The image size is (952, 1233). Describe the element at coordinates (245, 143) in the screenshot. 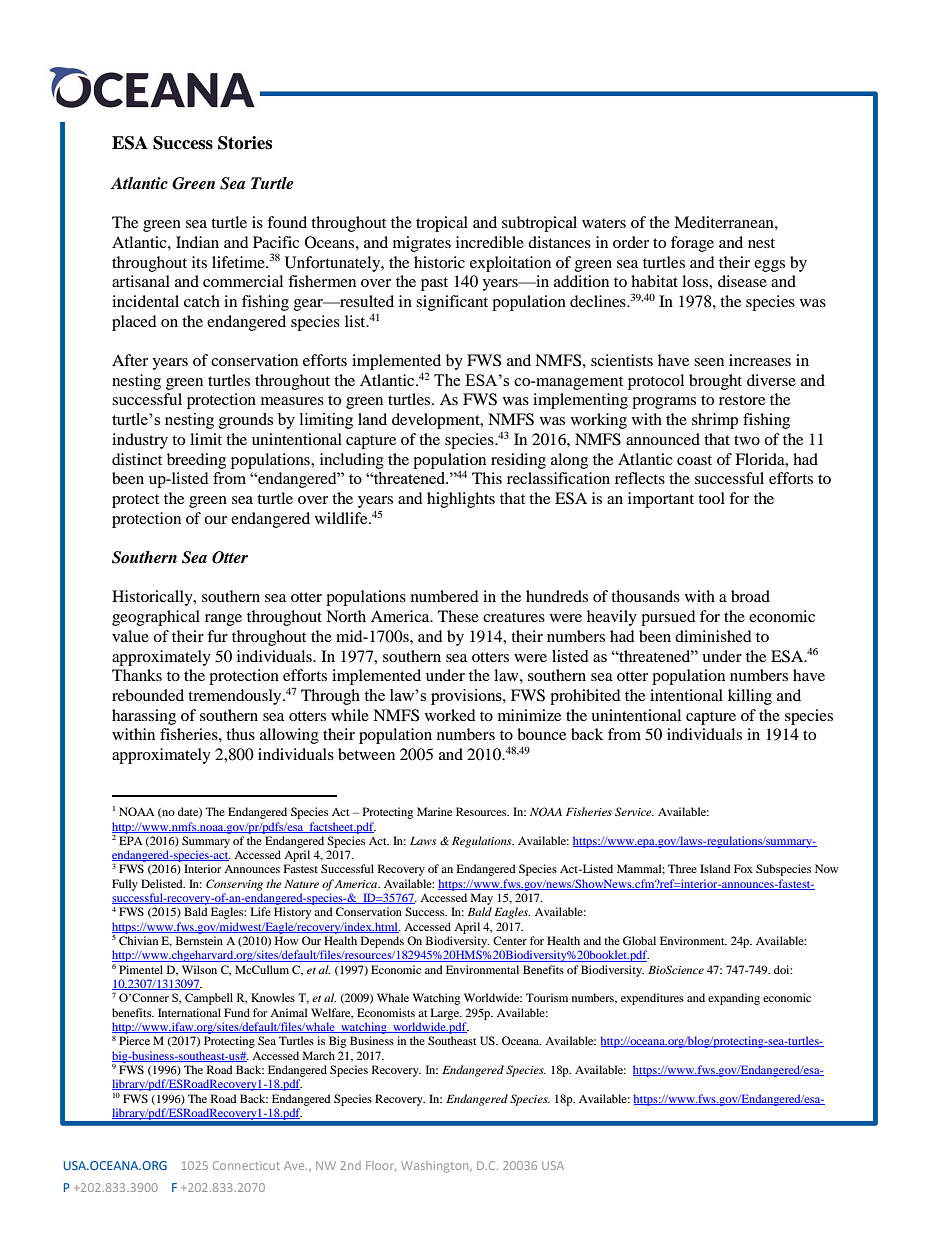

I see `Stories` at that location.
